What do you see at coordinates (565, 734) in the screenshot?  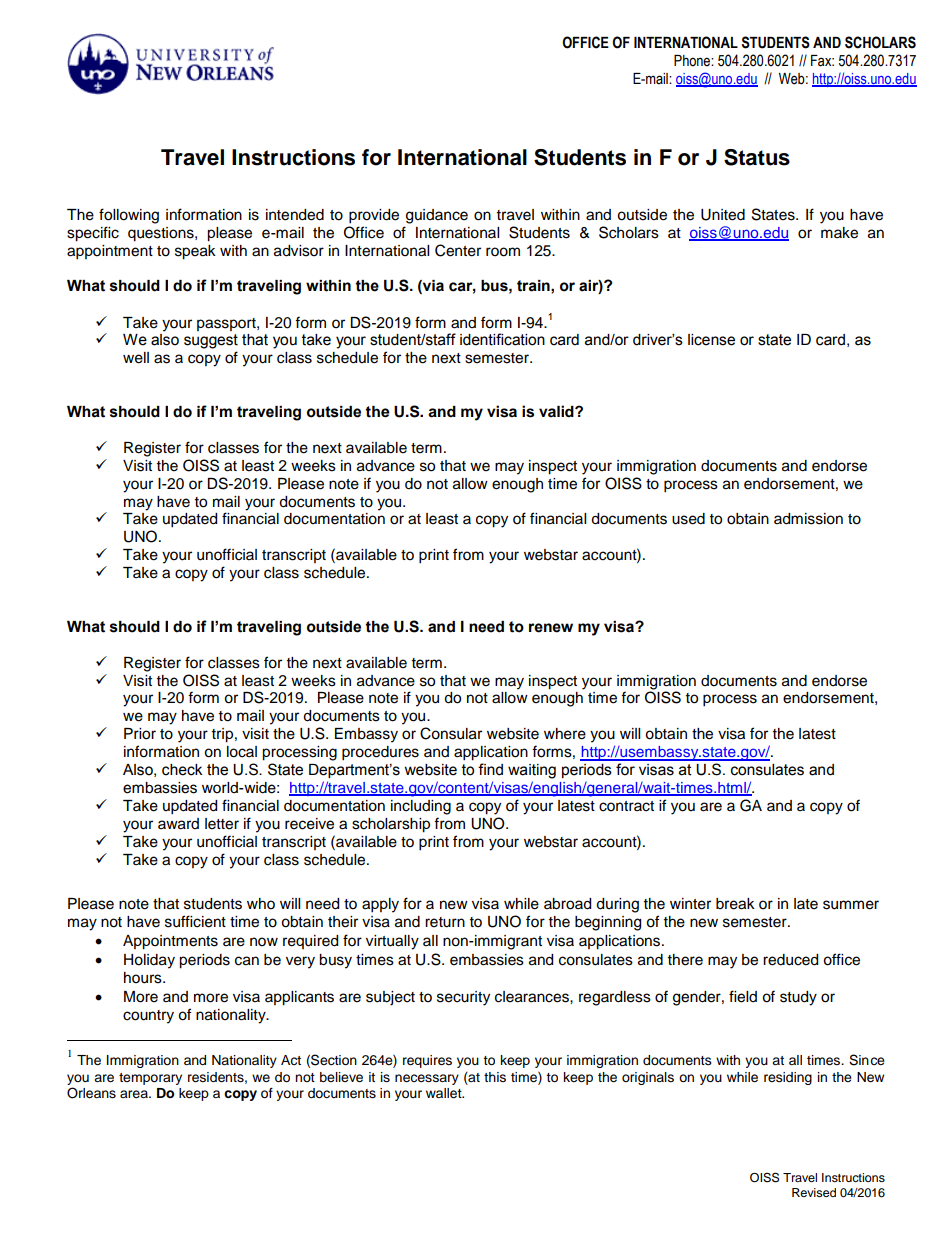 I see `where` at bounding box center [565, 734].
